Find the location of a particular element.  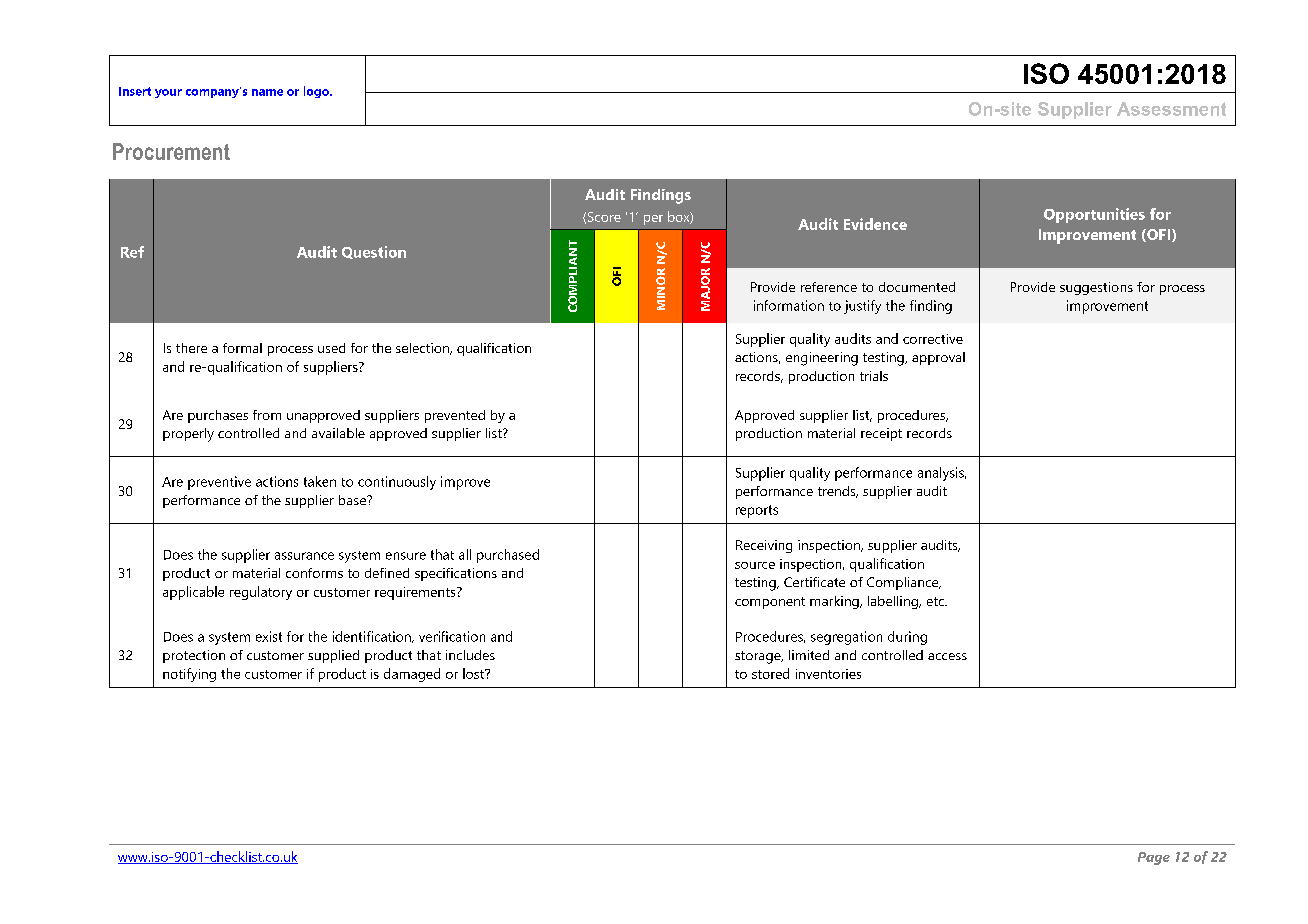

engineering is located at coordinates (822, 359).
